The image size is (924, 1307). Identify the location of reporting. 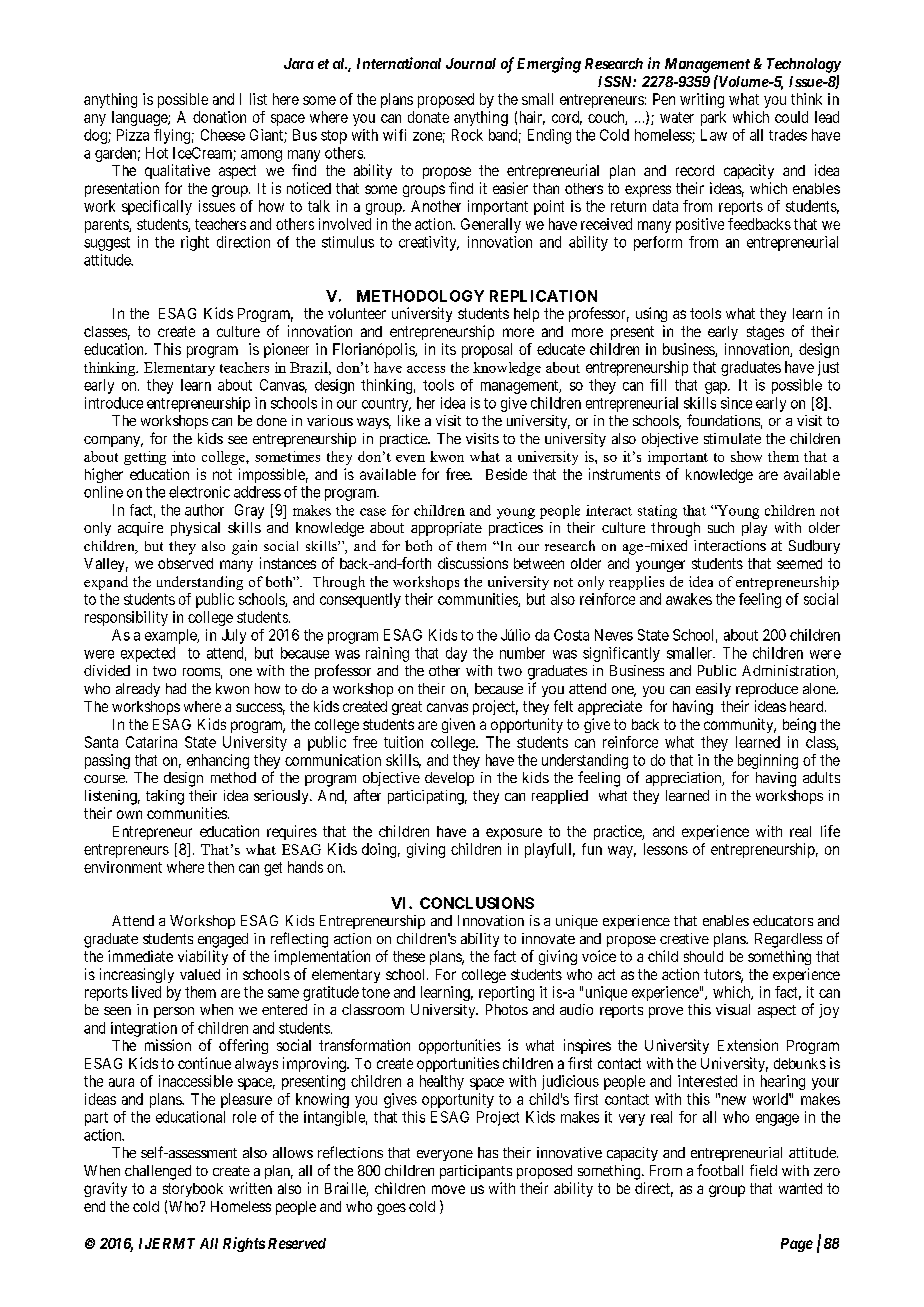
(506, 993).
